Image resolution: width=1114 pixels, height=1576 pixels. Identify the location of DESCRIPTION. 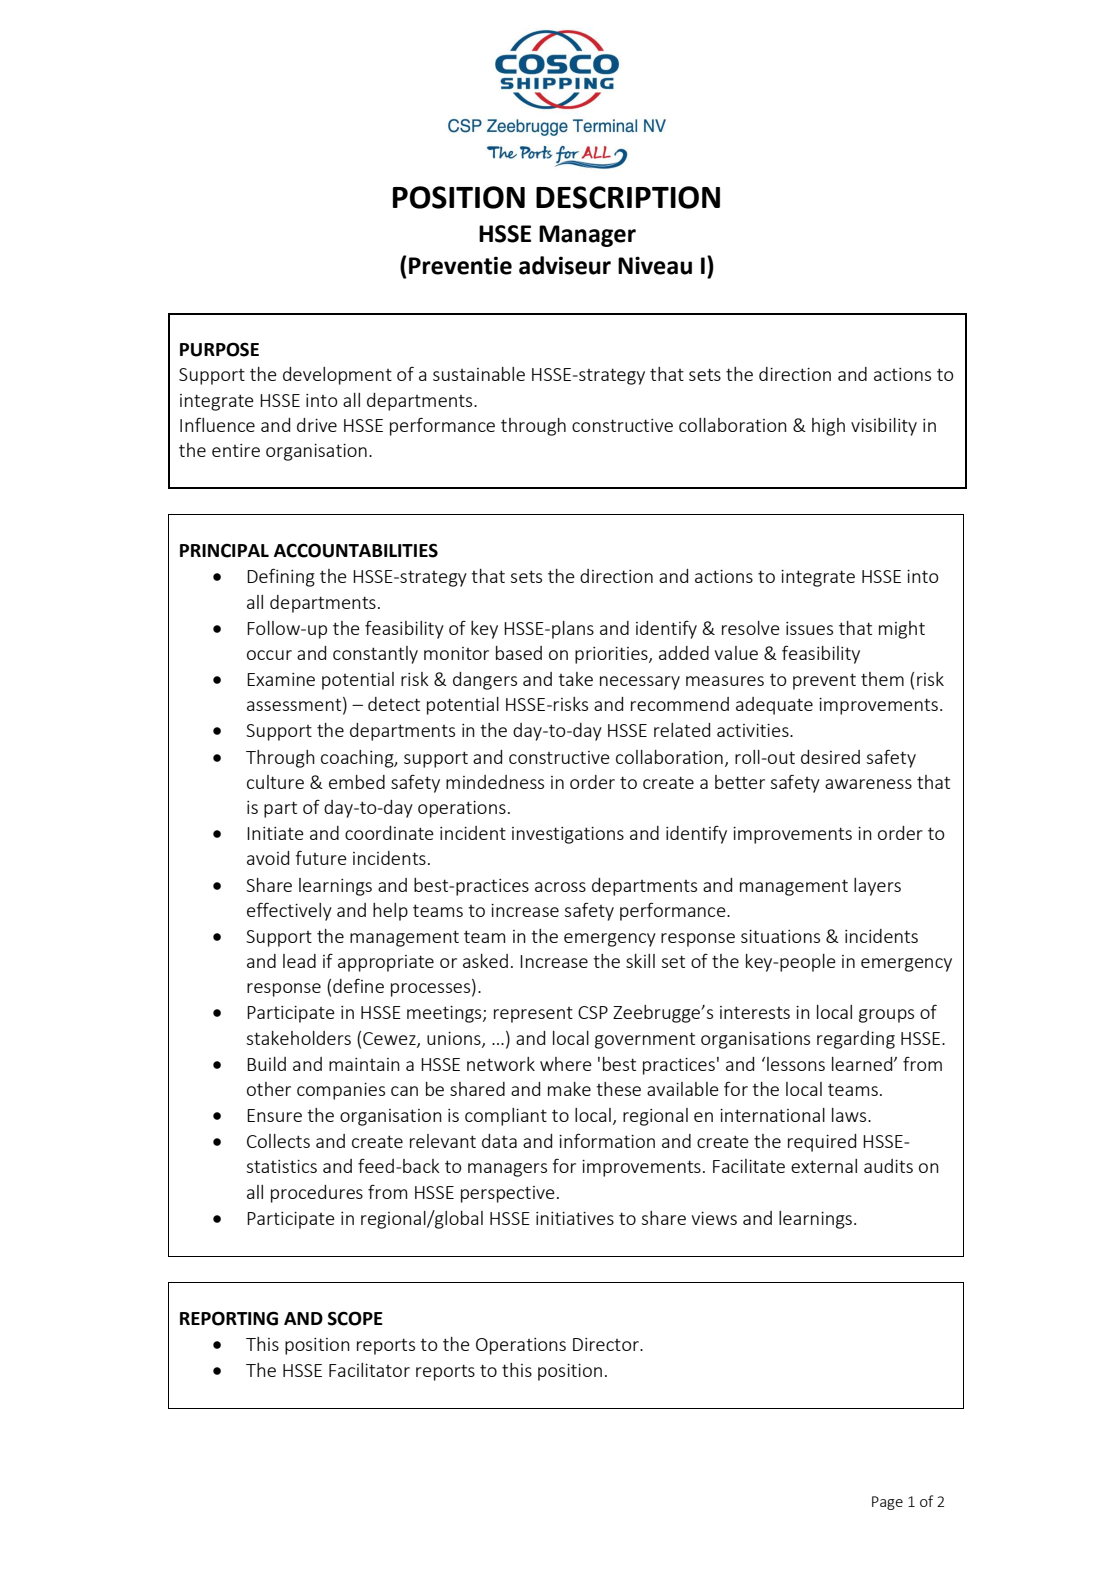
(628, 197).
